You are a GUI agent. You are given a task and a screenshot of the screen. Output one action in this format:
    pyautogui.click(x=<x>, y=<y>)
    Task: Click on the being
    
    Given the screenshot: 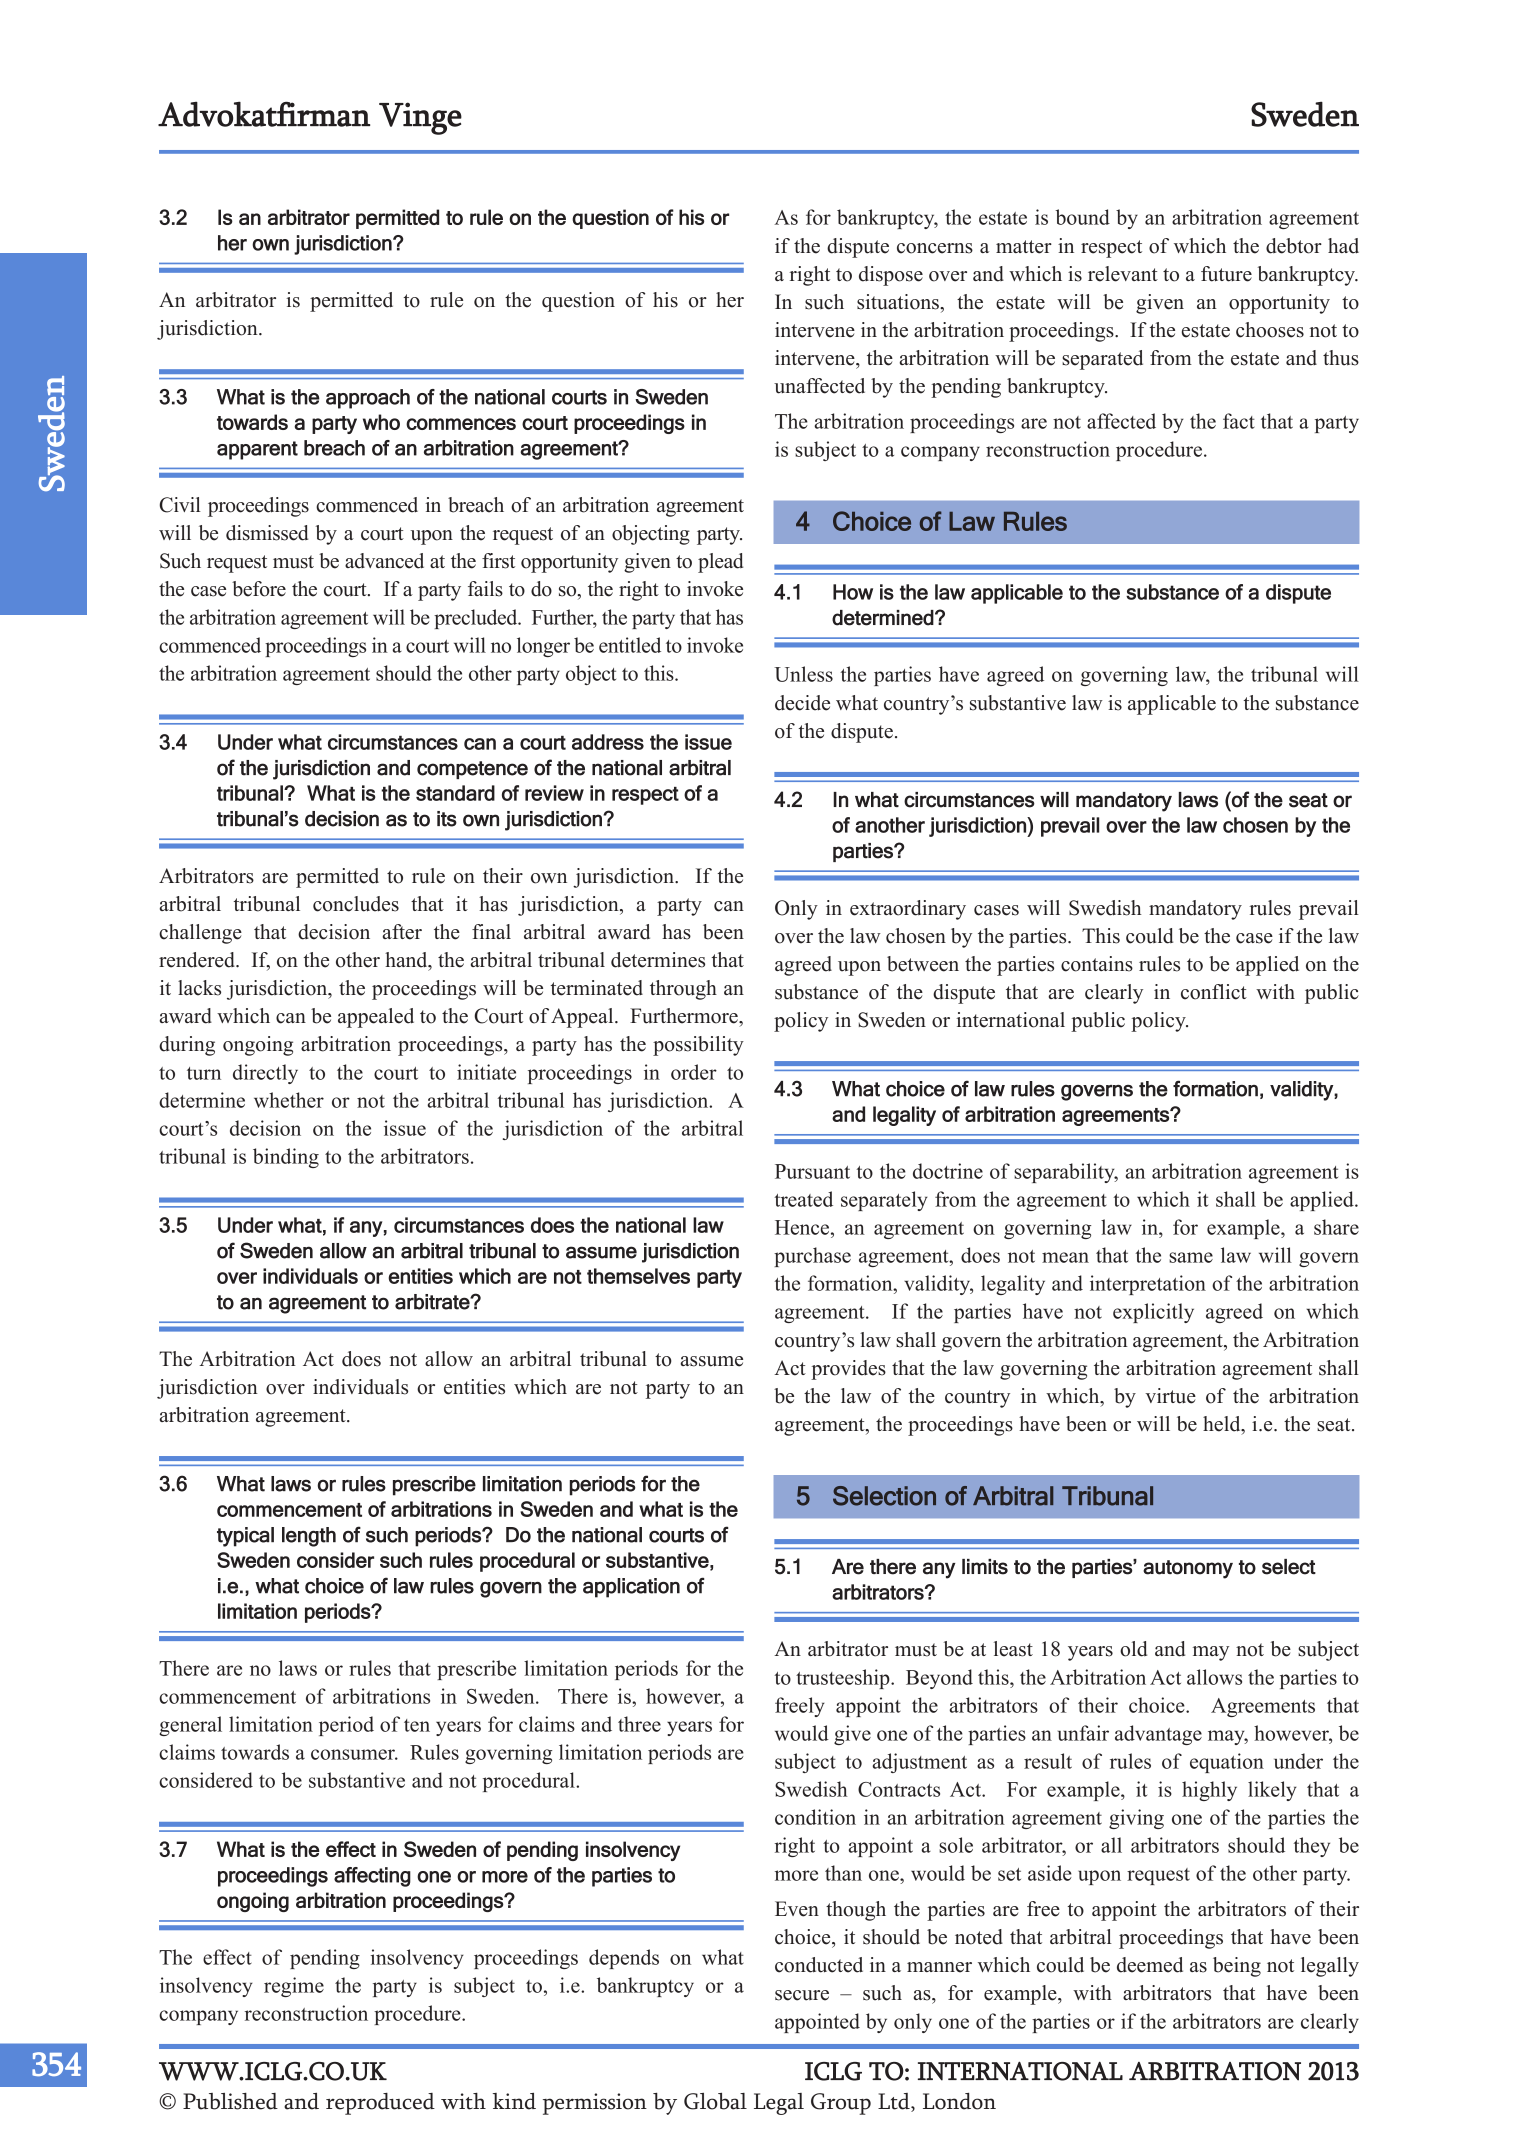 What is the action you would take?
    pyautogui.click(x=1237, y=1967)
